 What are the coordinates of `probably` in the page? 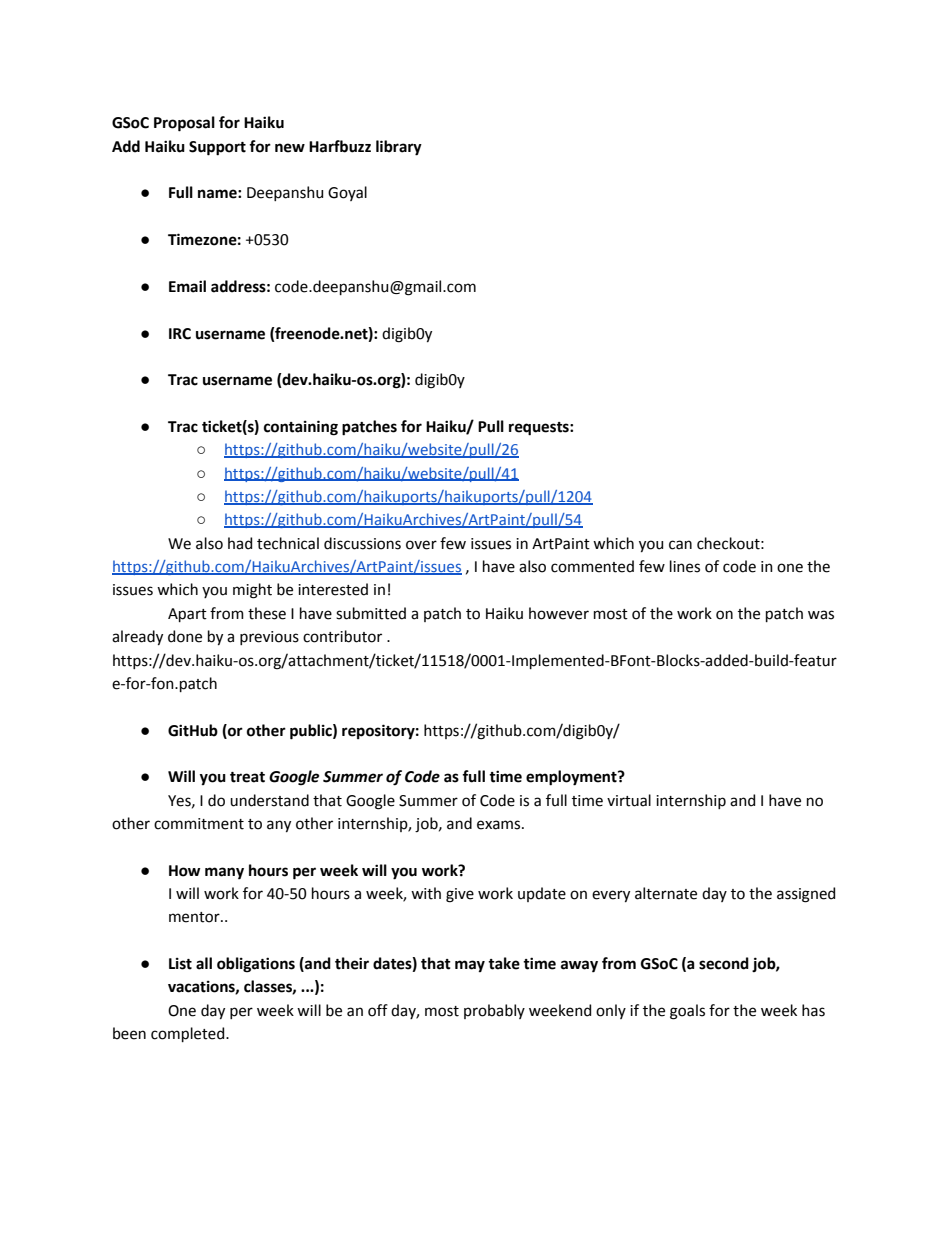 It's located at (494, 1011).
